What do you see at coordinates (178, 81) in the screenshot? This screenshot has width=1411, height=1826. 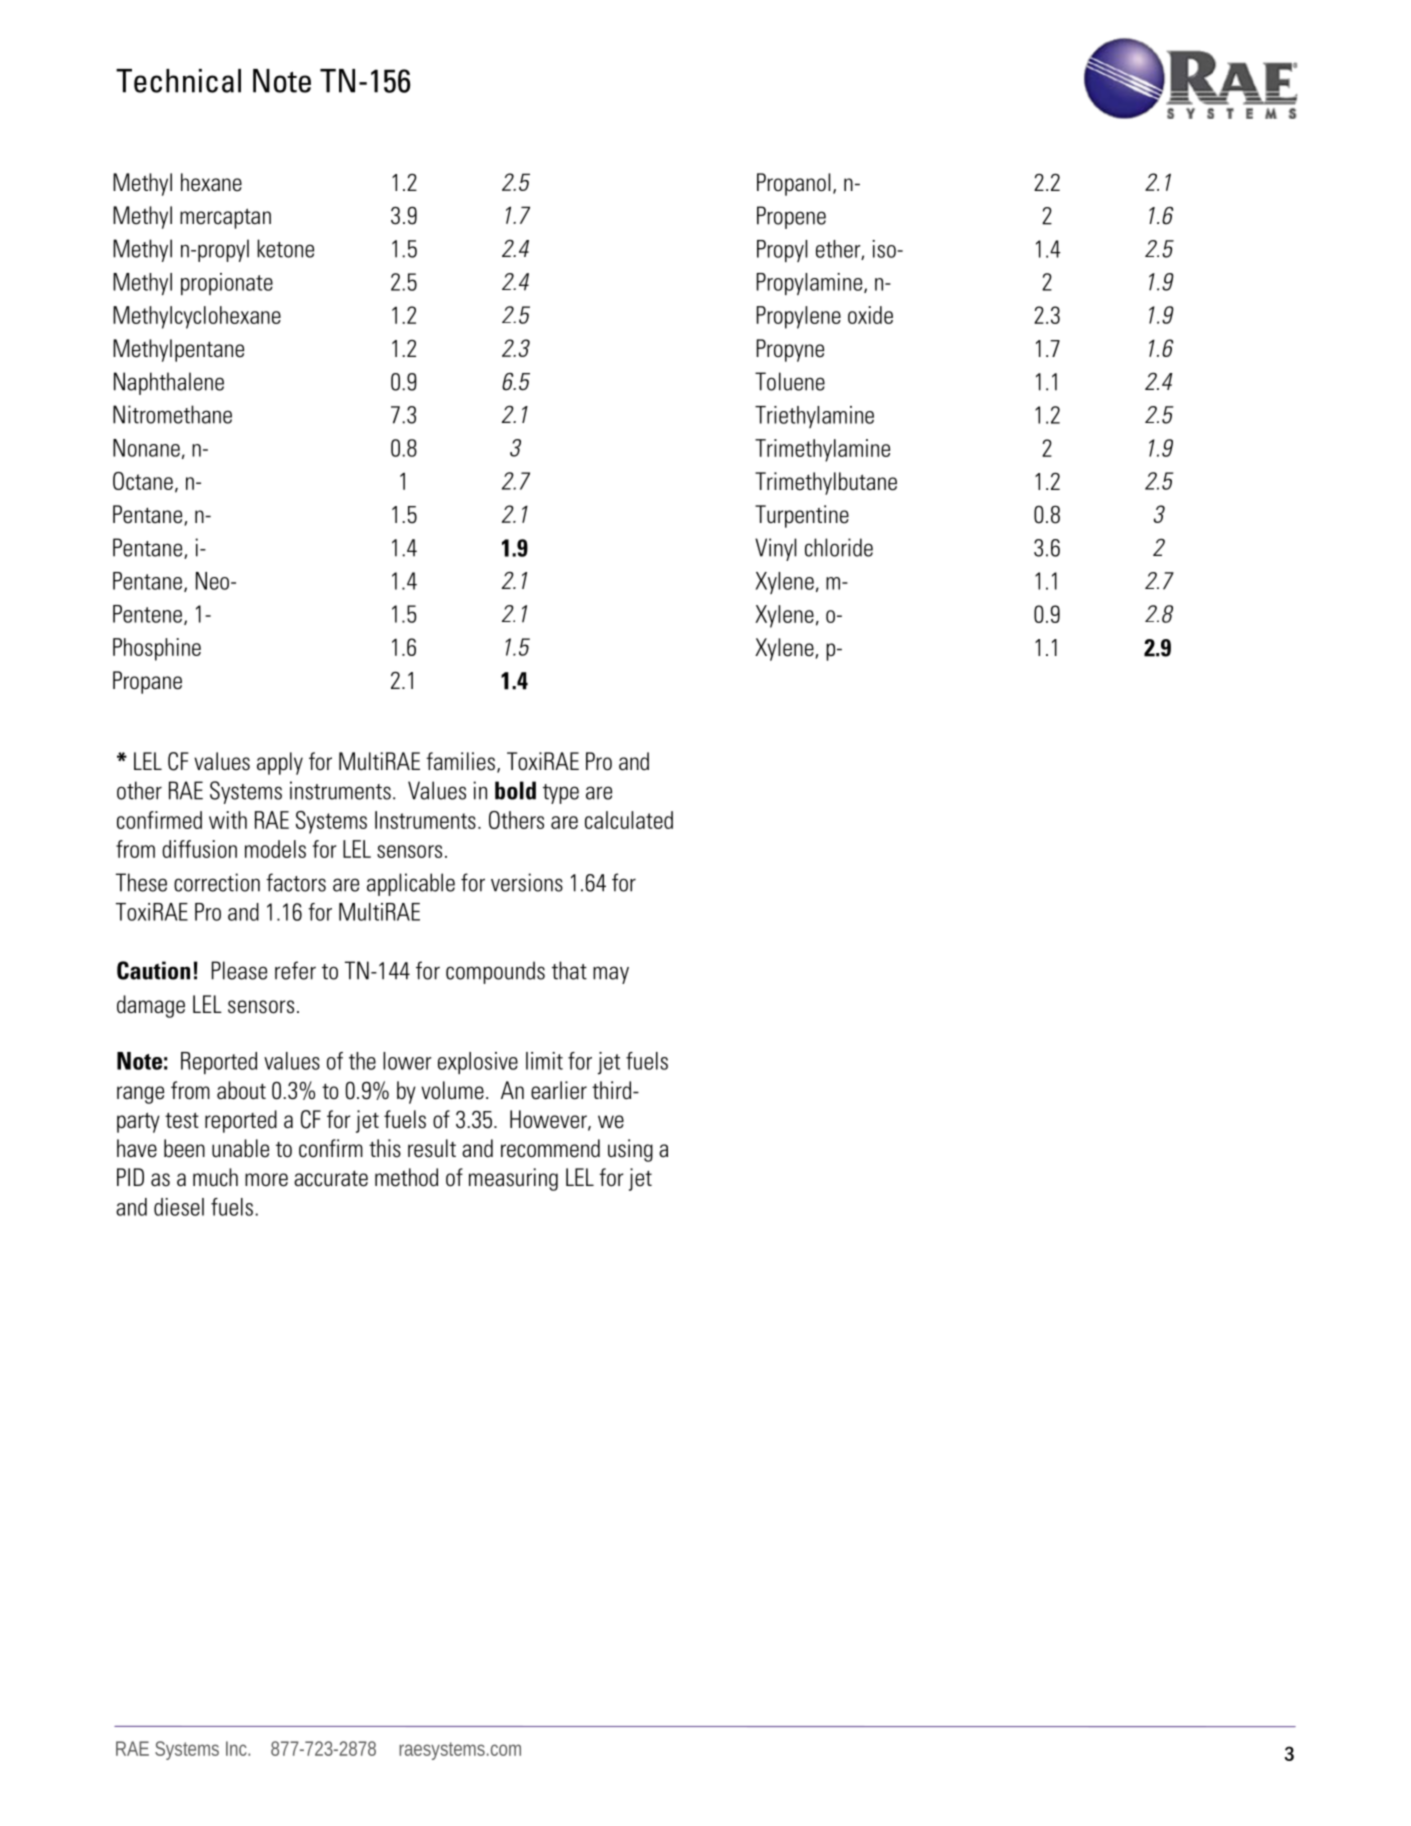 I see `Technical` at bounding box center [178, 81].
